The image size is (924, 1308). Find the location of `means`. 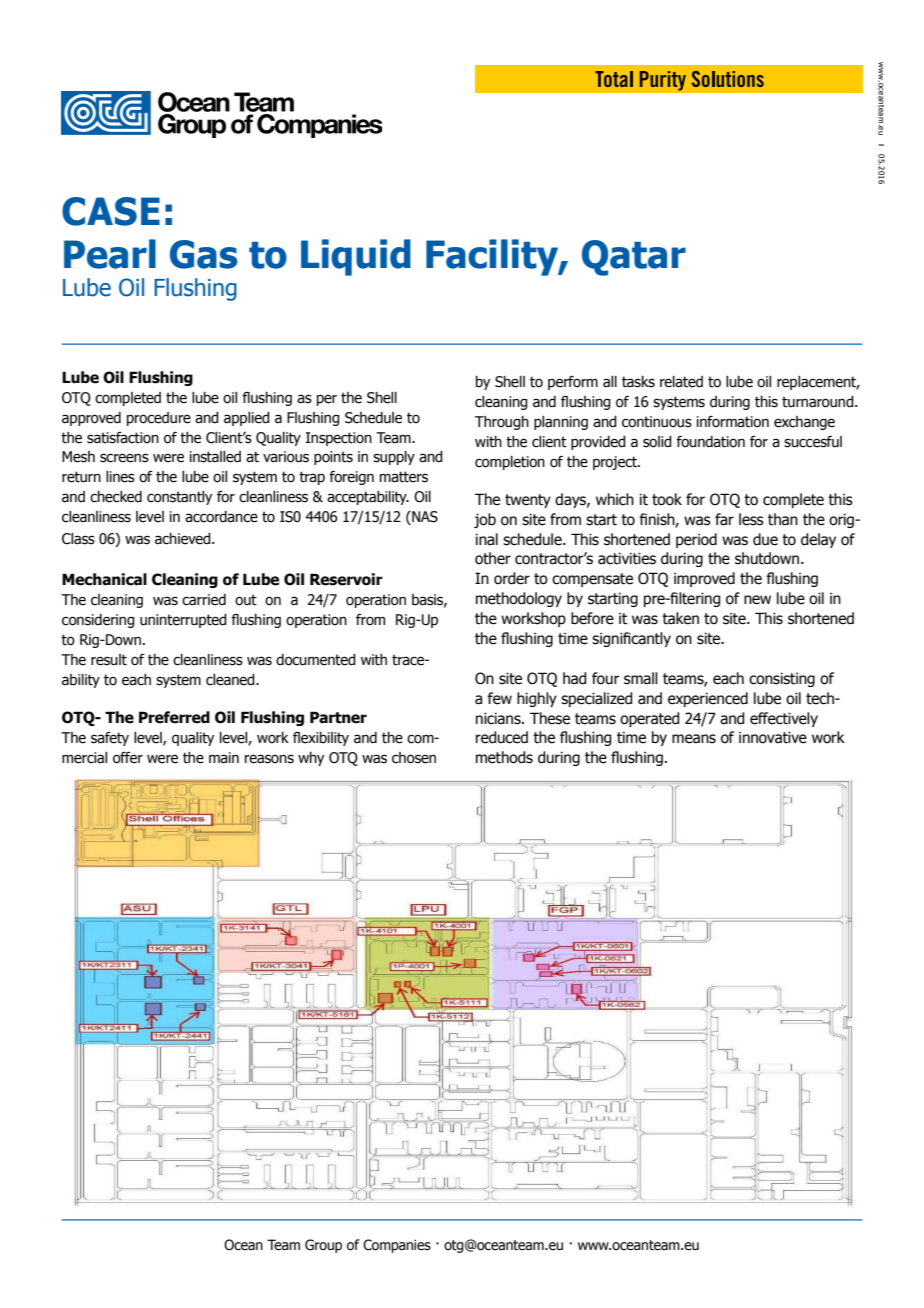

means is located at coordinates (694, 739).
